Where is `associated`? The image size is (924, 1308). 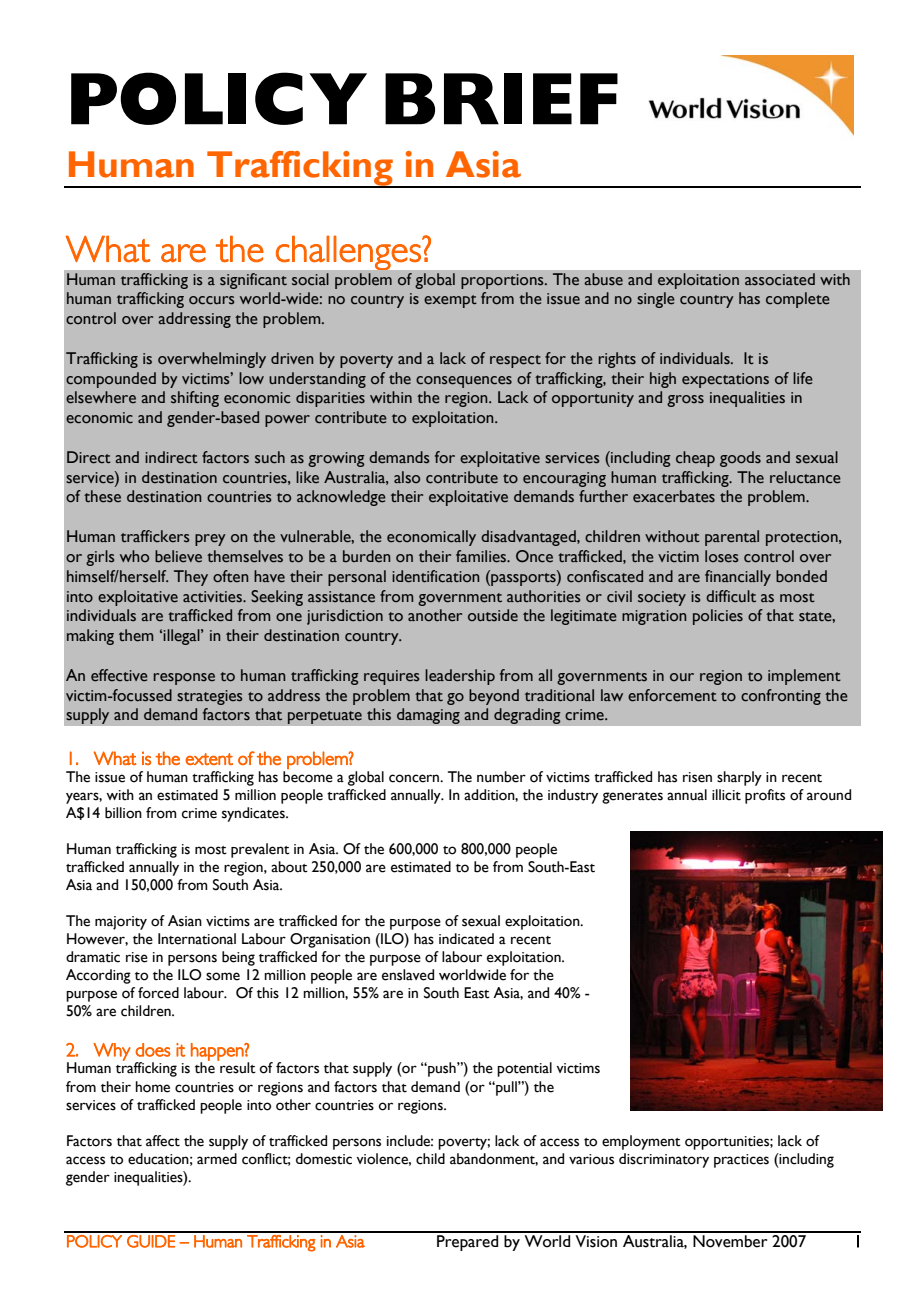
associated is located at coordinates (779, 279).
